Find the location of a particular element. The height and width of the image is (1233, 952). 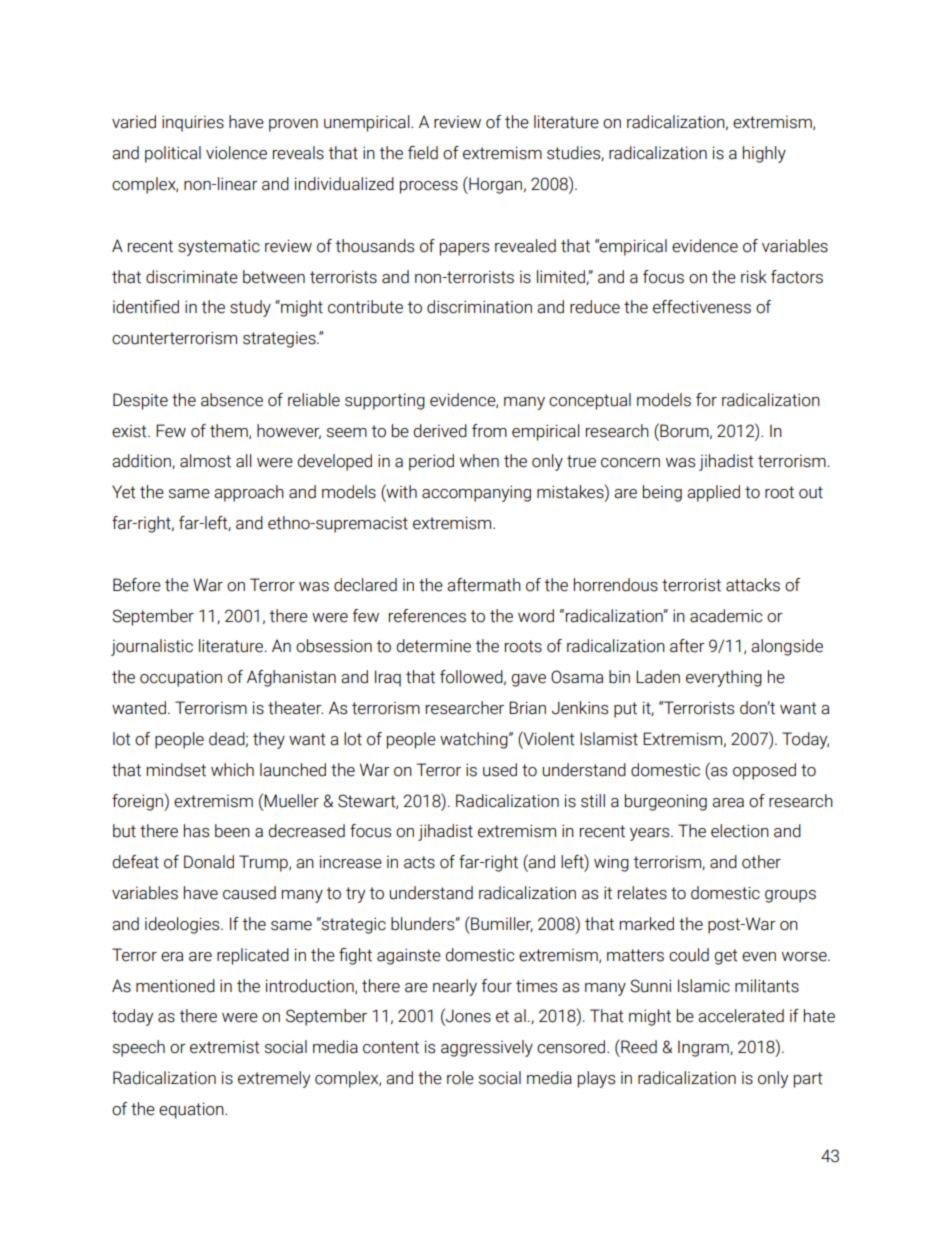

equation is located at coordinates (192, 1110).
